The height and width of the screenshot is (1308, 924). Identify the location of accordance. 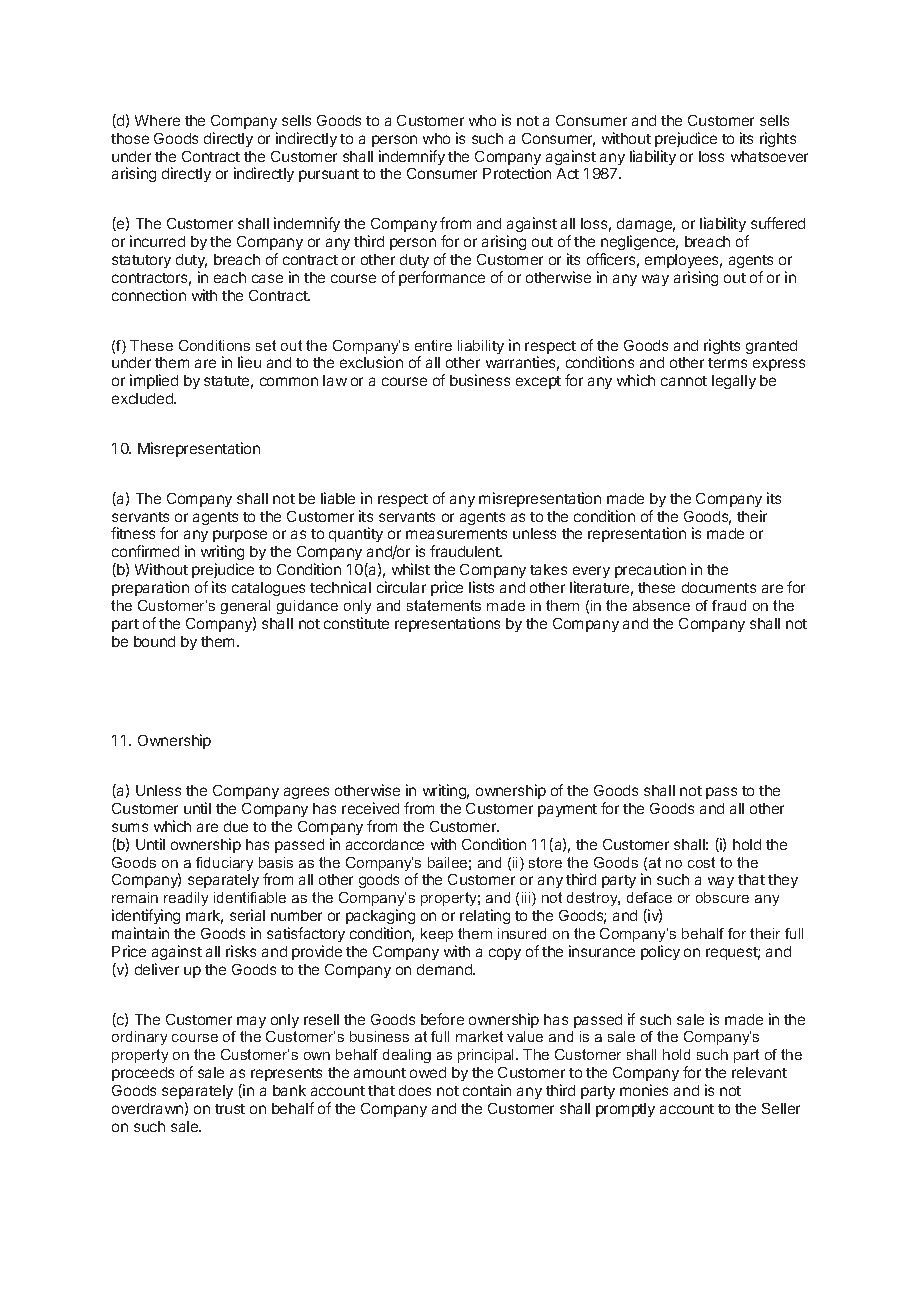
(385, 844).
